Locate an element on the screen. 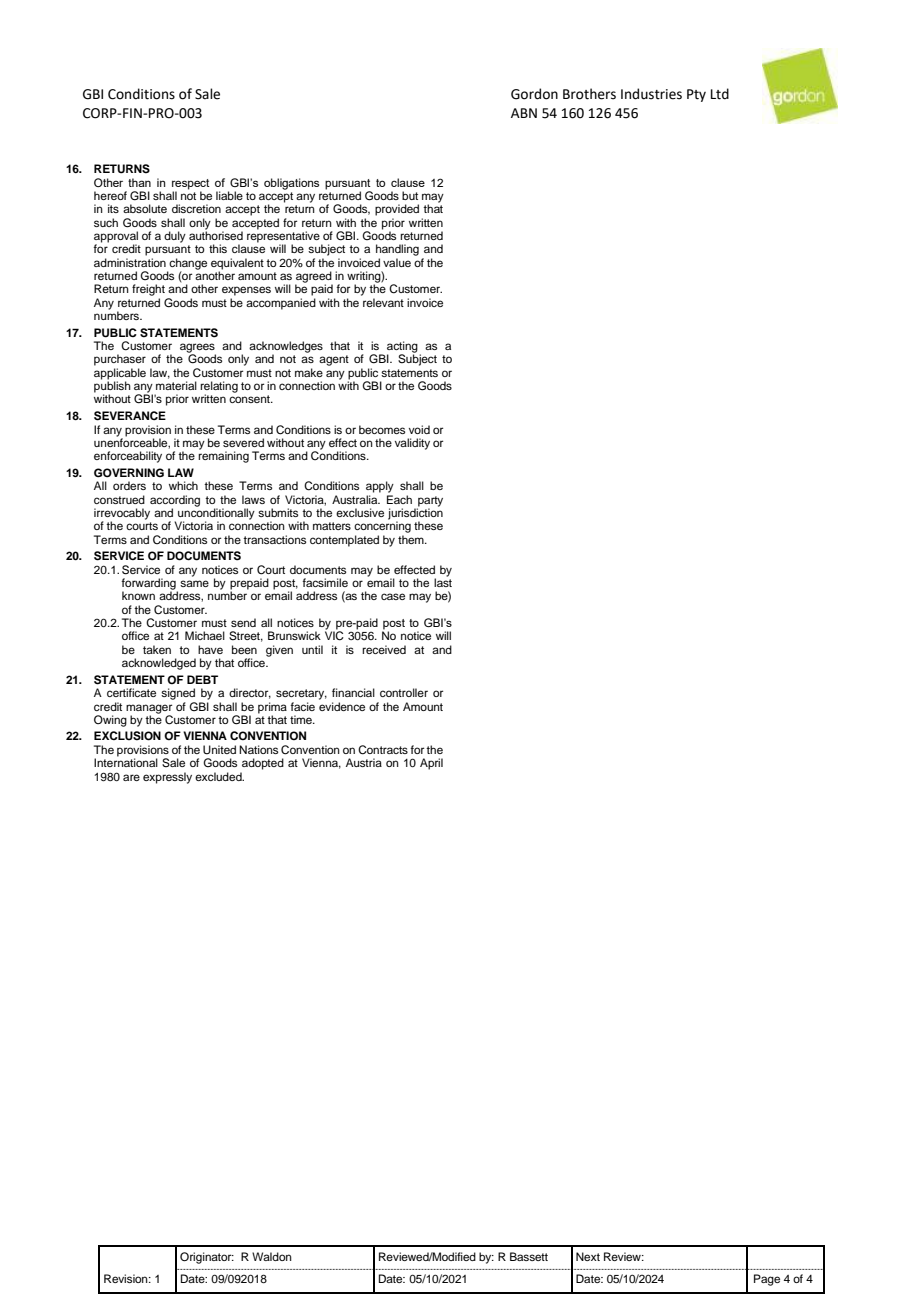 Image resolution: width=924 pixels, height=1307 pixels. expressly is located at coordinates (167, 778).
